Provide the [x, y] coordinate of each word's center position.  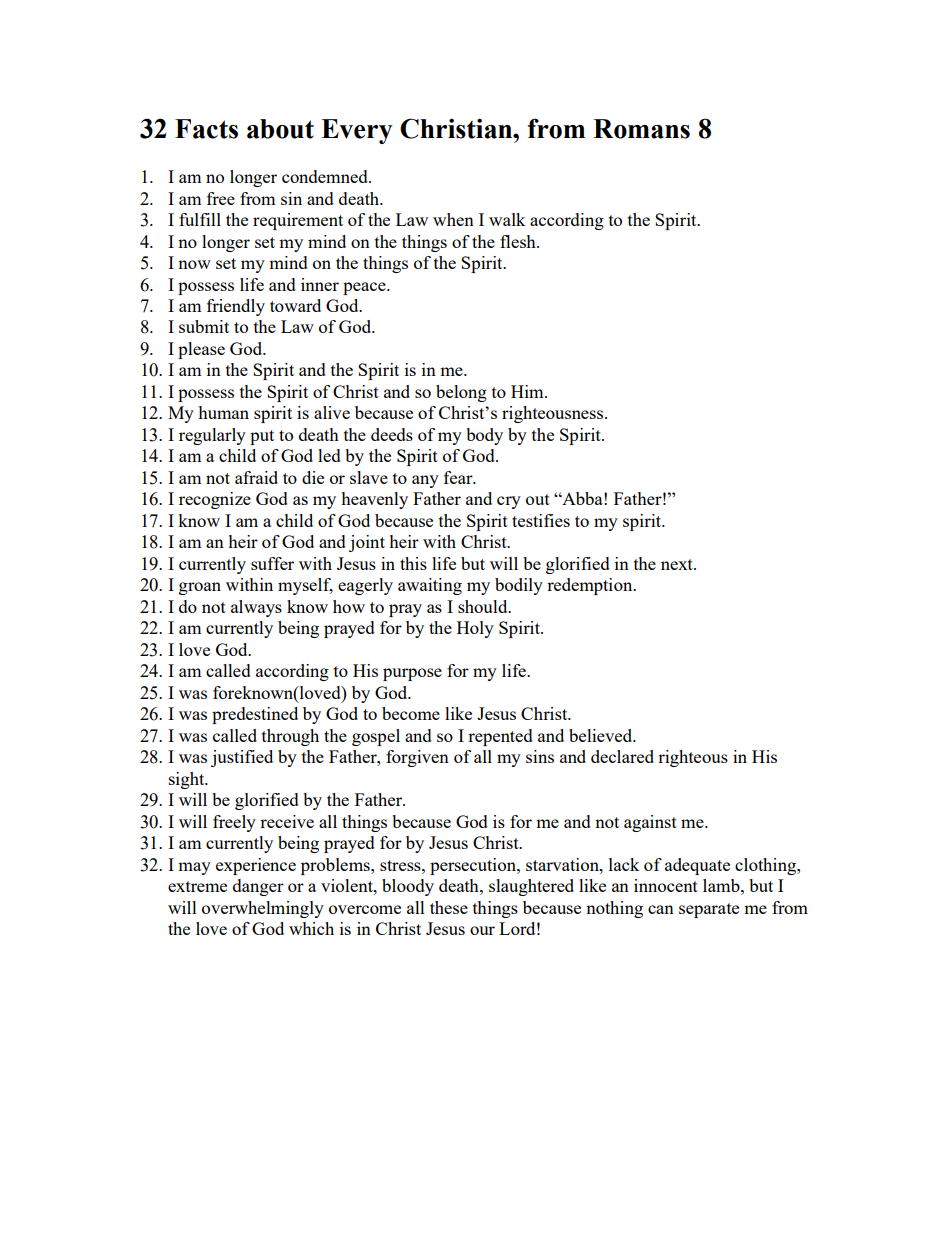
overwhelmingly [263, 909]
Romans [641, 129]
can [661, 909]
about [280, 129]
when [453, 219]
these [449, 907]
